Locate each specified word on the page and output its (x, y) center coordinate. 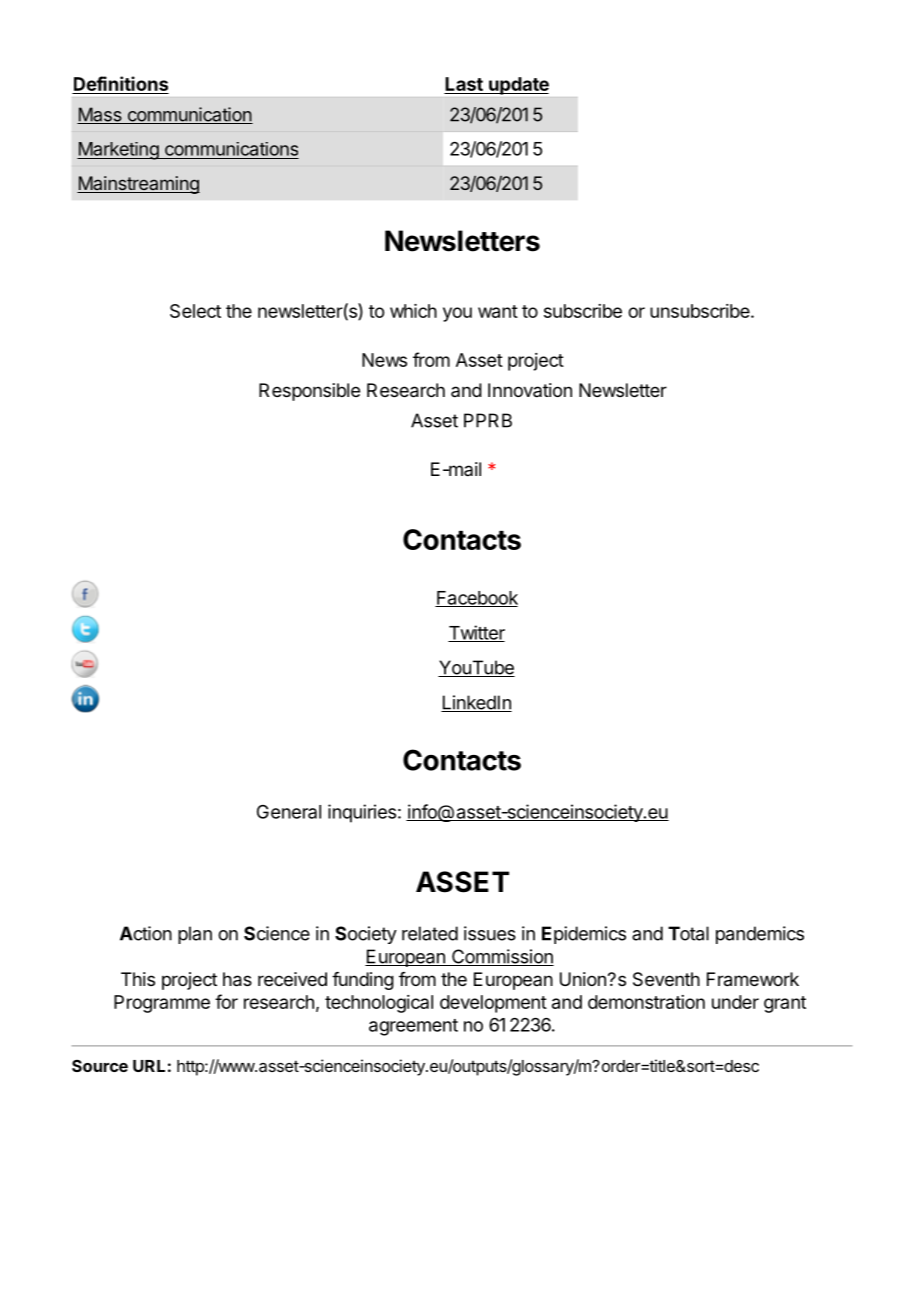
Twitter (476, 633)
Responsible (309, 392)
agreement (413, 1027)
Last (464, 85)
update (518, 86)
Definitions (120, 85)
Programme (162, 1004)
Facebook (476, 599)
